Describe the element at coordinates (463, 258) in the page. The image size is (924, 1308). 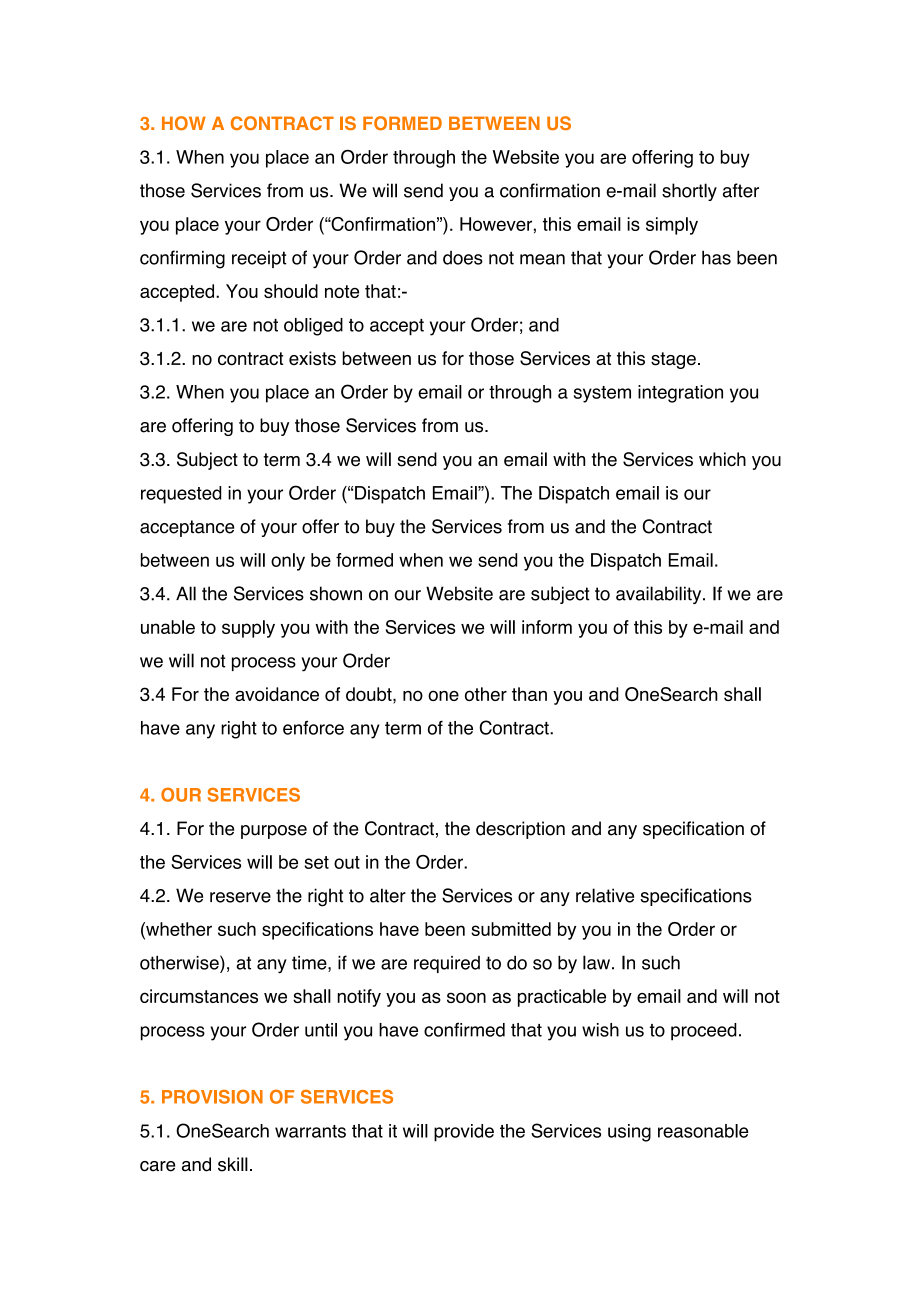
I see `does` at that location.
